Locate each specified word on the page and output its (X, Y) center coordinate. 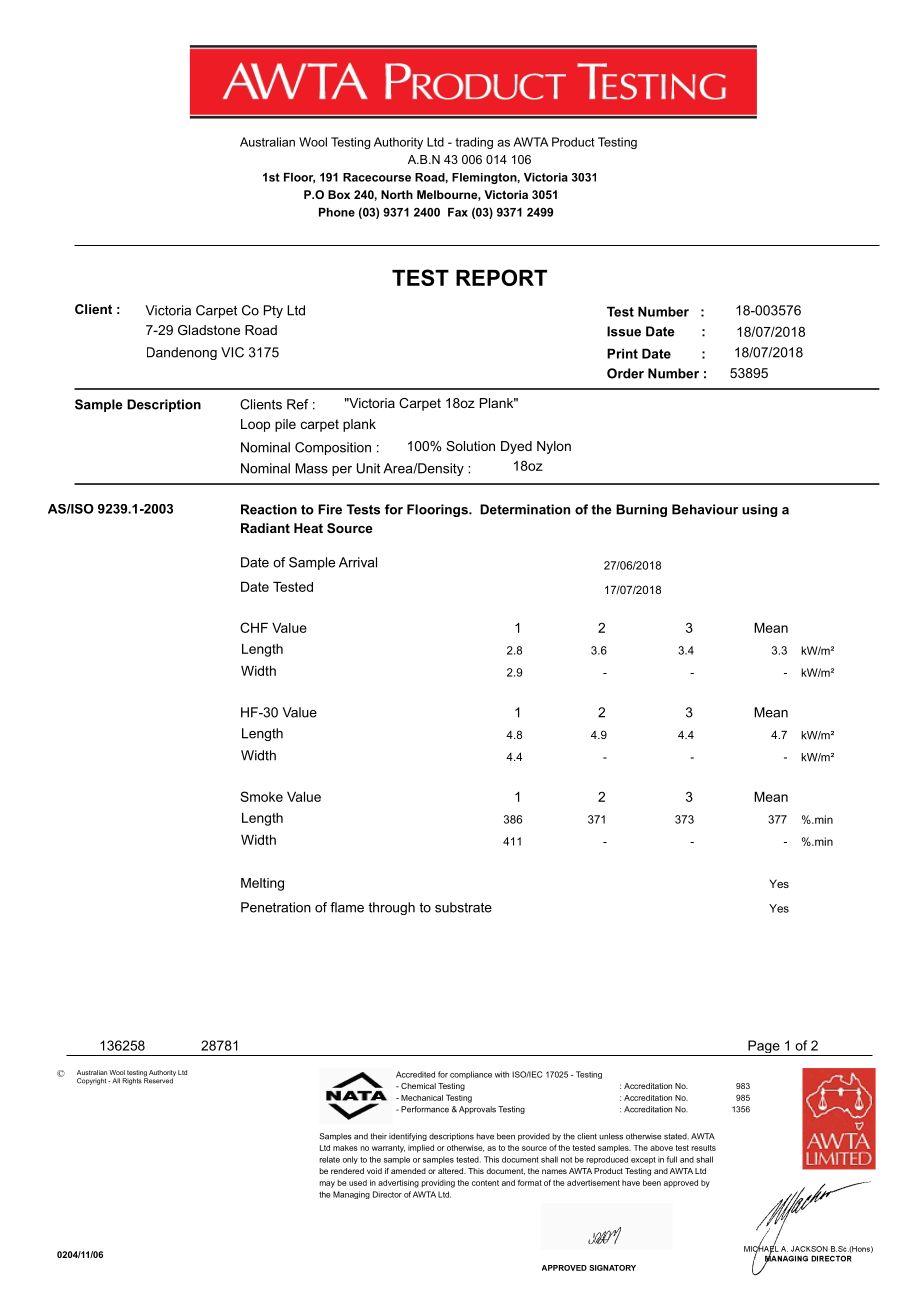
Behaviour (705, 509)
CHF (254, 627)
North (397, 194)
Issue (624, 331)
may (327, 1184)
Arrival (358, 562)
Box (339, 194)
